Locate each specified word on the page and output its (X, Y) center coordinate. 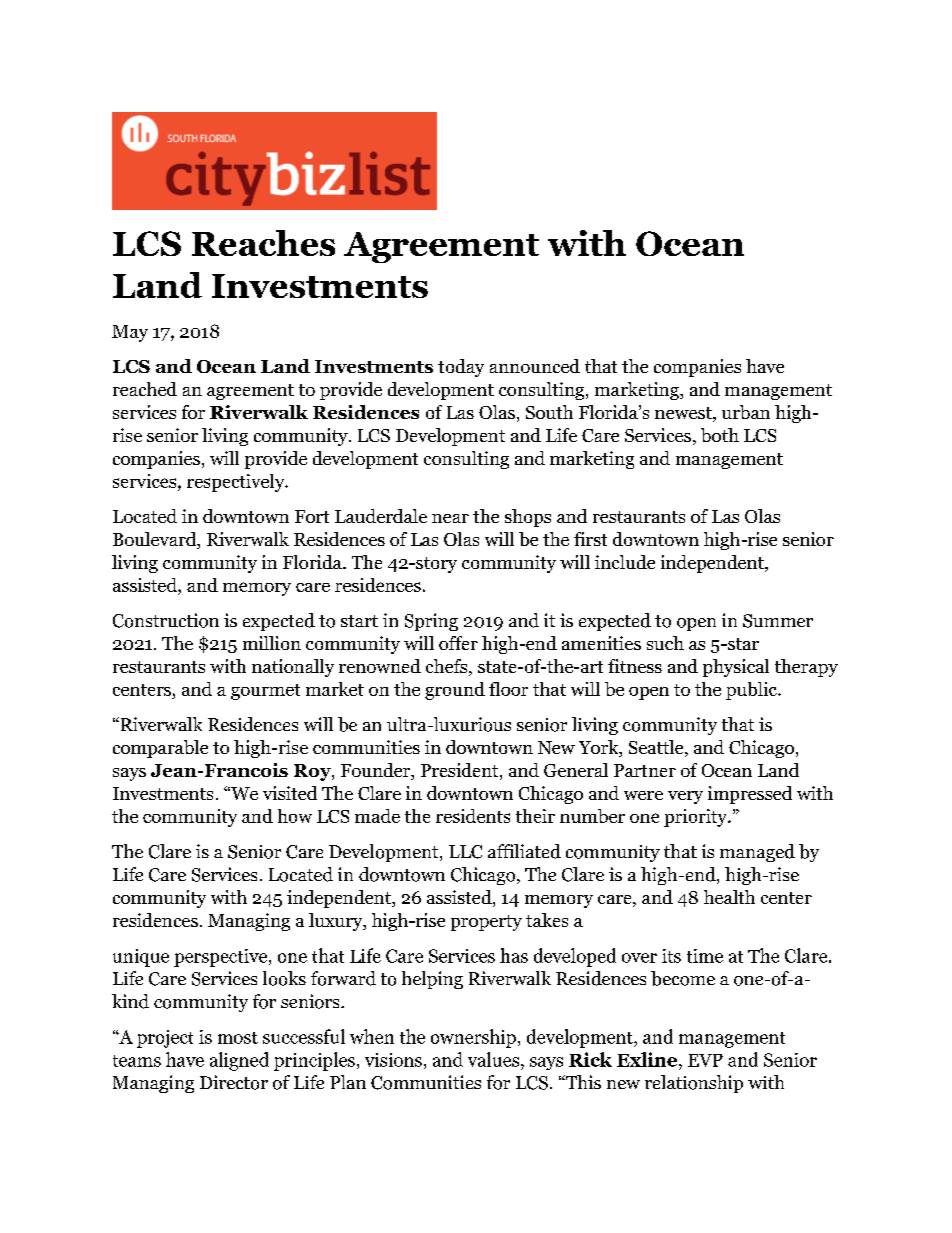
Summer (778, 621)
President (461, 771)
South (549, 412)
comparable (160, 749)
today (461, 368)
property (486, 923)
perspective (222, 958)
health (729, 897)
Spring (431, 622)
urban (746, 412)
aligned (239, 1061)
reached (145, 389)
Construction (166, 620)
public (752, 691)
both (720, 435)
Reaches (263, 243)
